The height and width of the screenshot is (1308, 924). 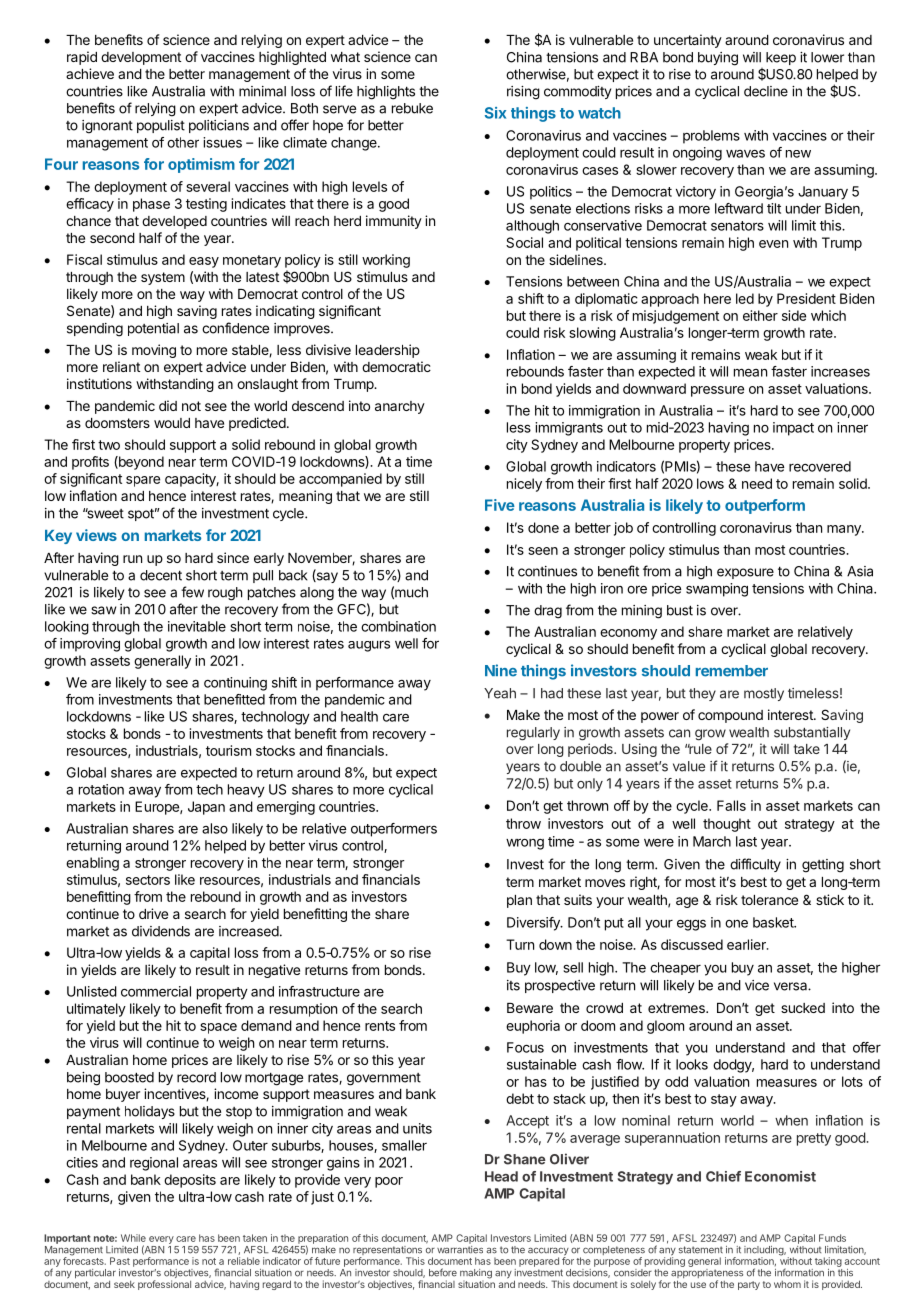 What do you see at coordinates (731, 805) in the screenshot?
I see `Falls` at bounding box center [731, 805].
